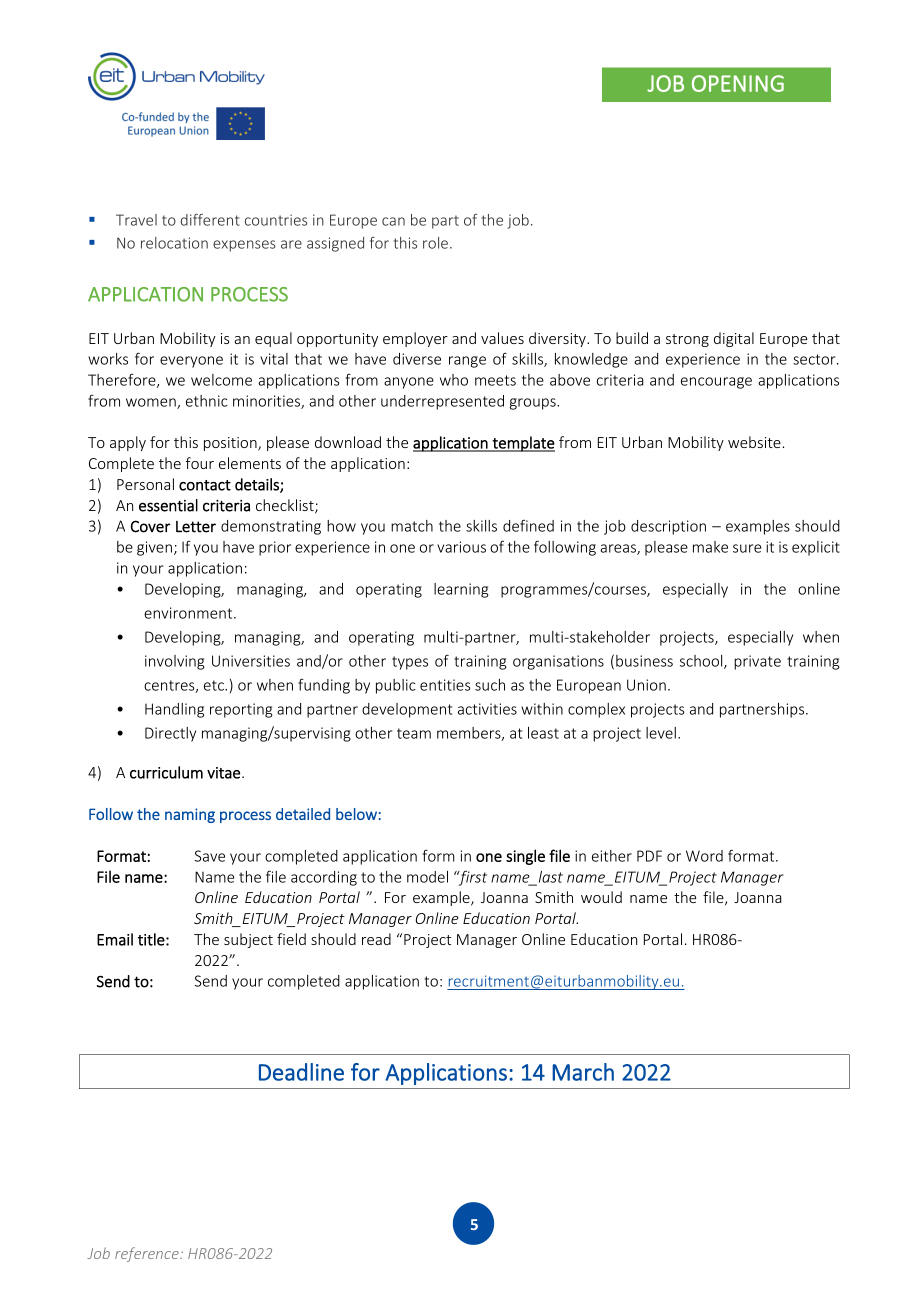 This screenshot has height=1309, width=924. Describe the element at coordinates (583, 1072) in the screenshot. I see `March` at that location.
